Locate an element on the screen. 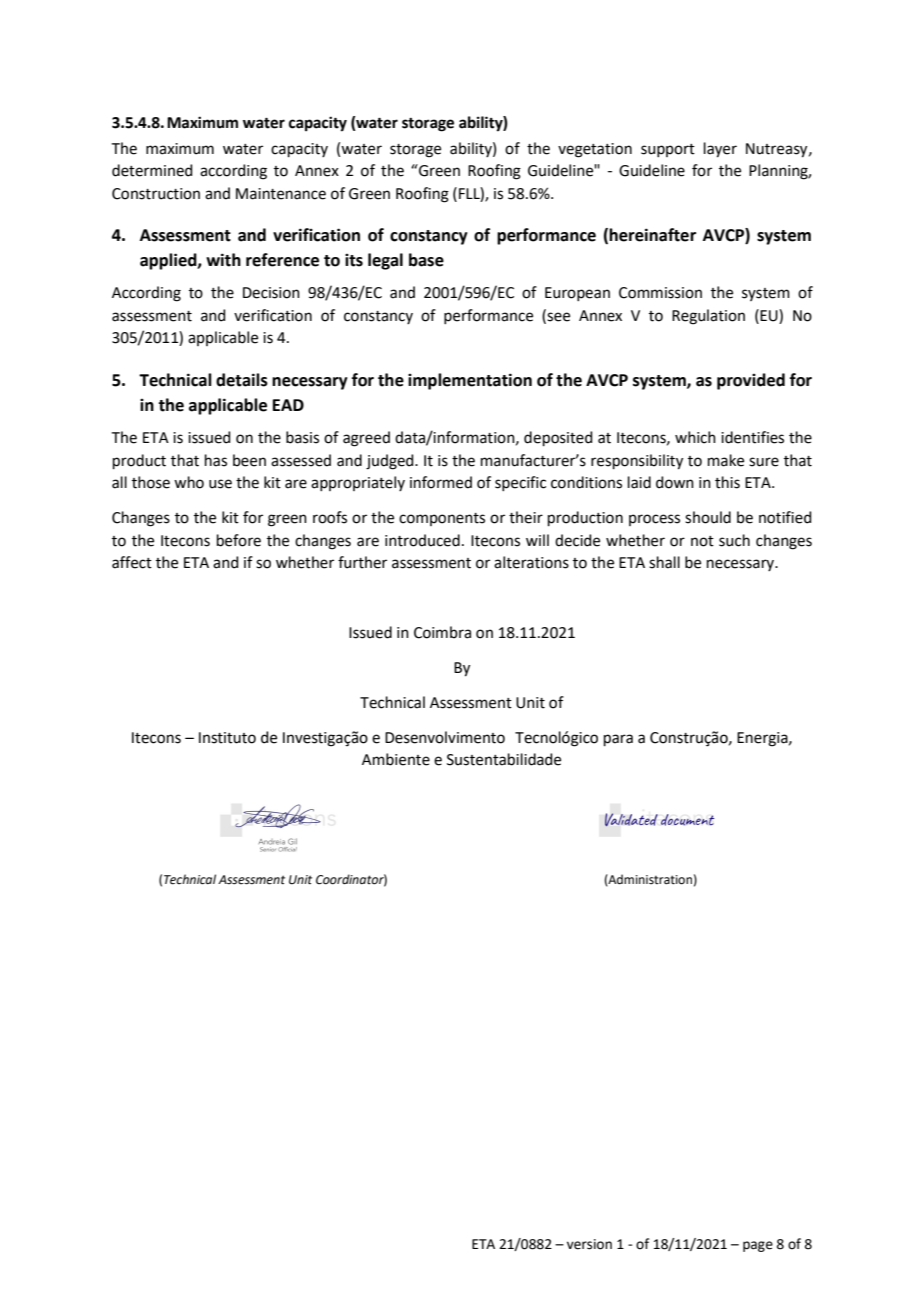  affect is located at coordinates (132, 562).
